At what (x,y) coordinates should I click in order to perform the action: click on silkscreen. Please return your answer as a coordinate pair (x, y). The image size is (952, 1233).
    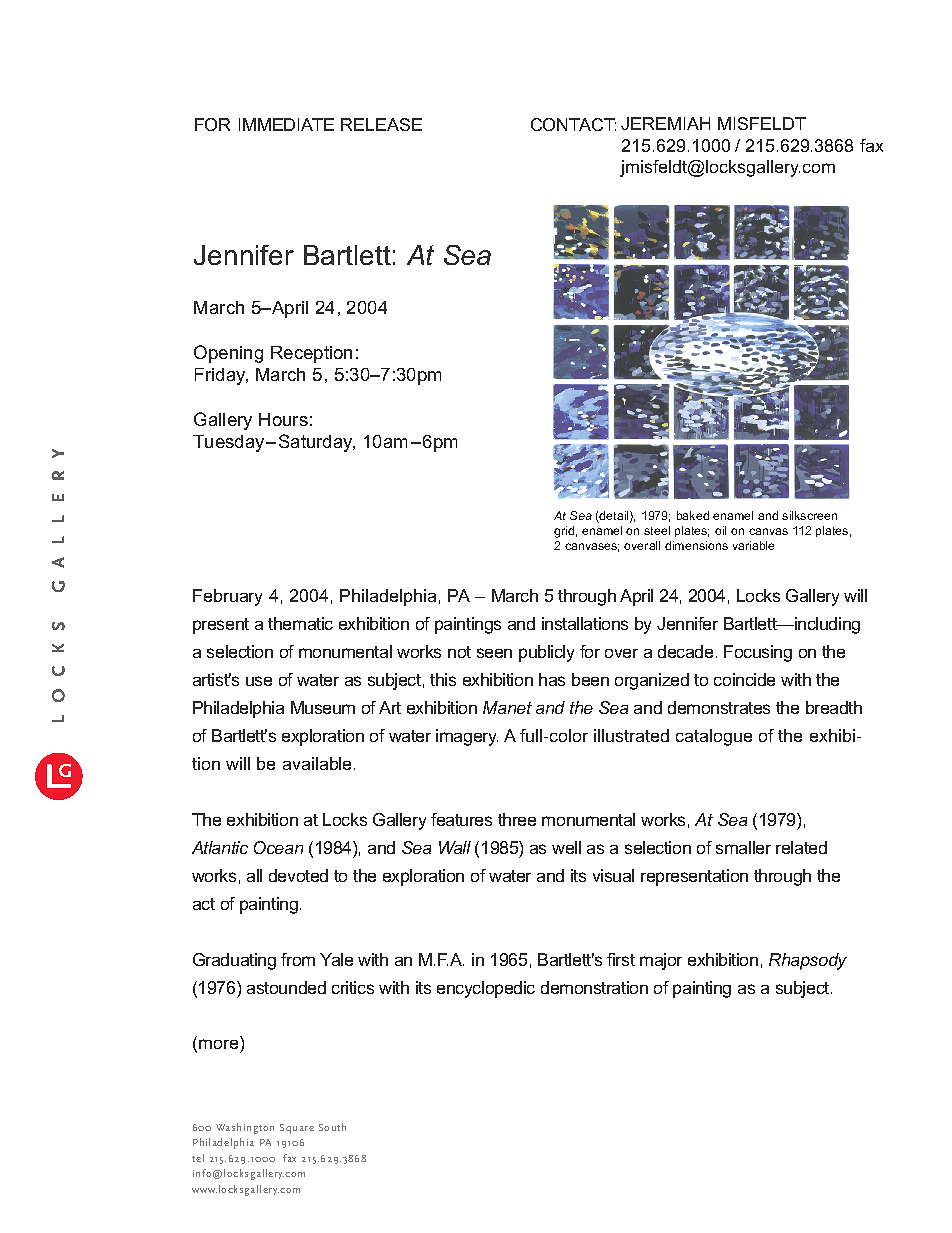
    Looking at the image, I should click on (809, 515).
